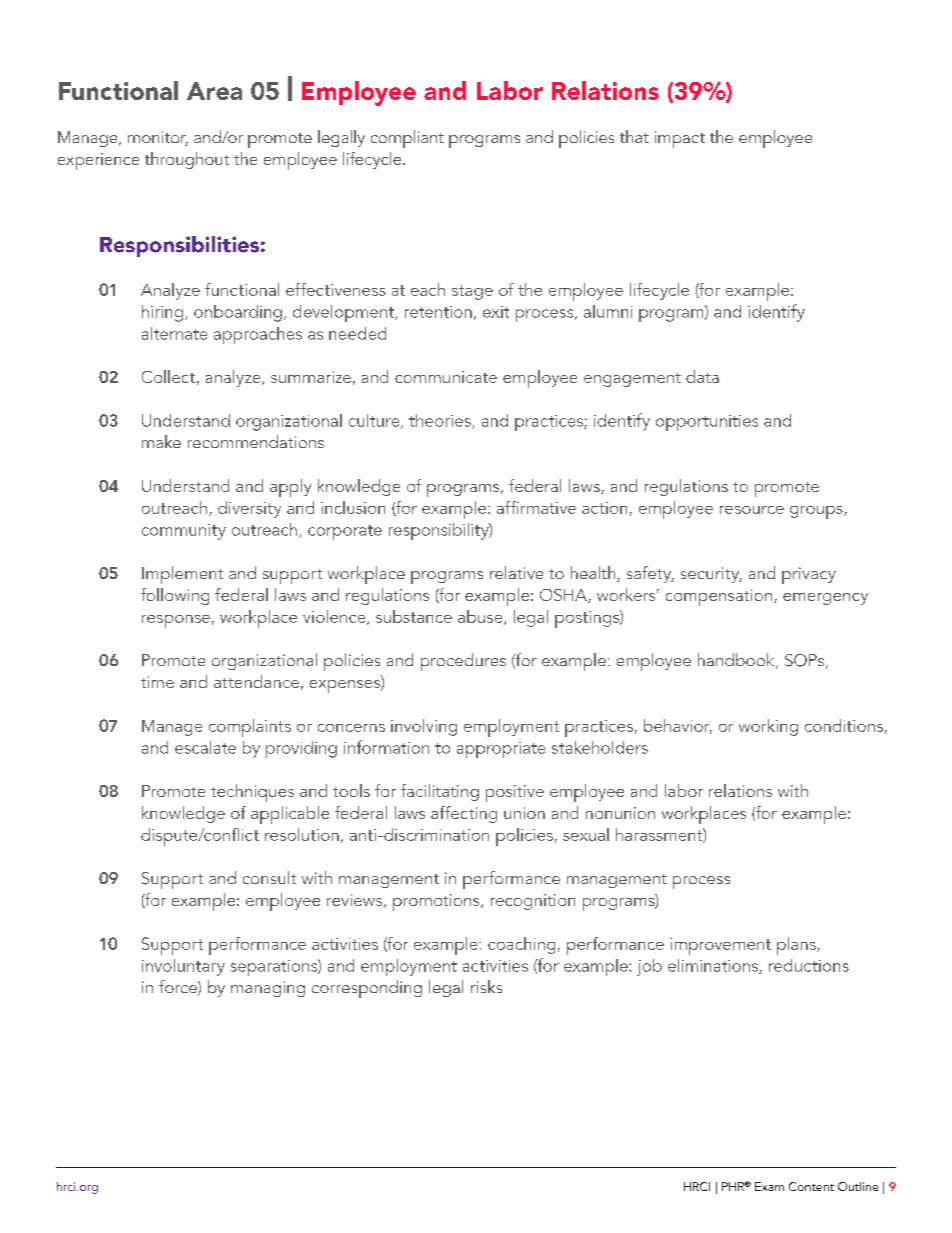 This document has width=952, height=1233. What do you see at coordinates (680, 139) in the document?
I see `impact` at bounding box center [680, 139].
